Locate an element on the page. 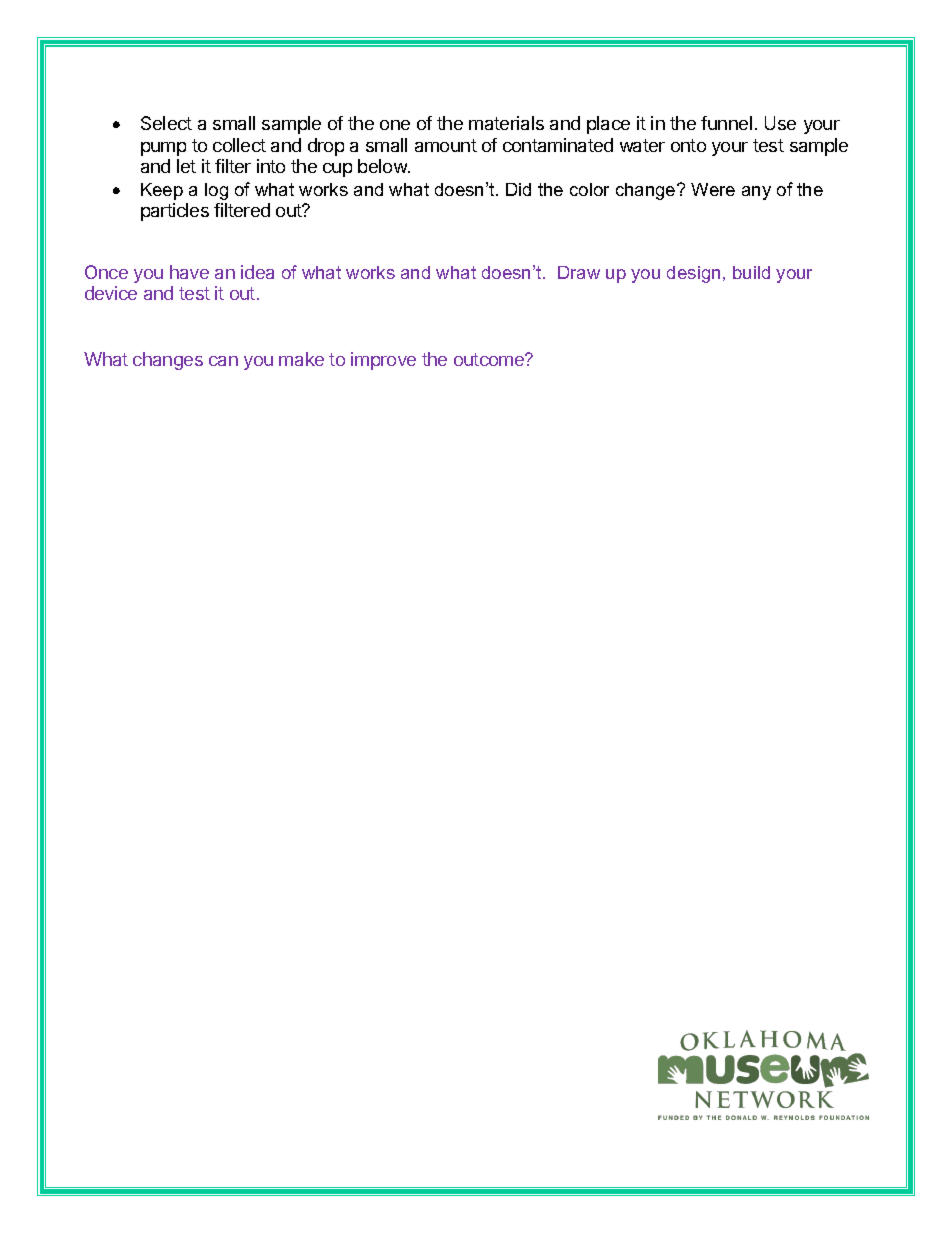 The height and width of the page is (1233, 952). particles is located at coordinates (175, 212).
